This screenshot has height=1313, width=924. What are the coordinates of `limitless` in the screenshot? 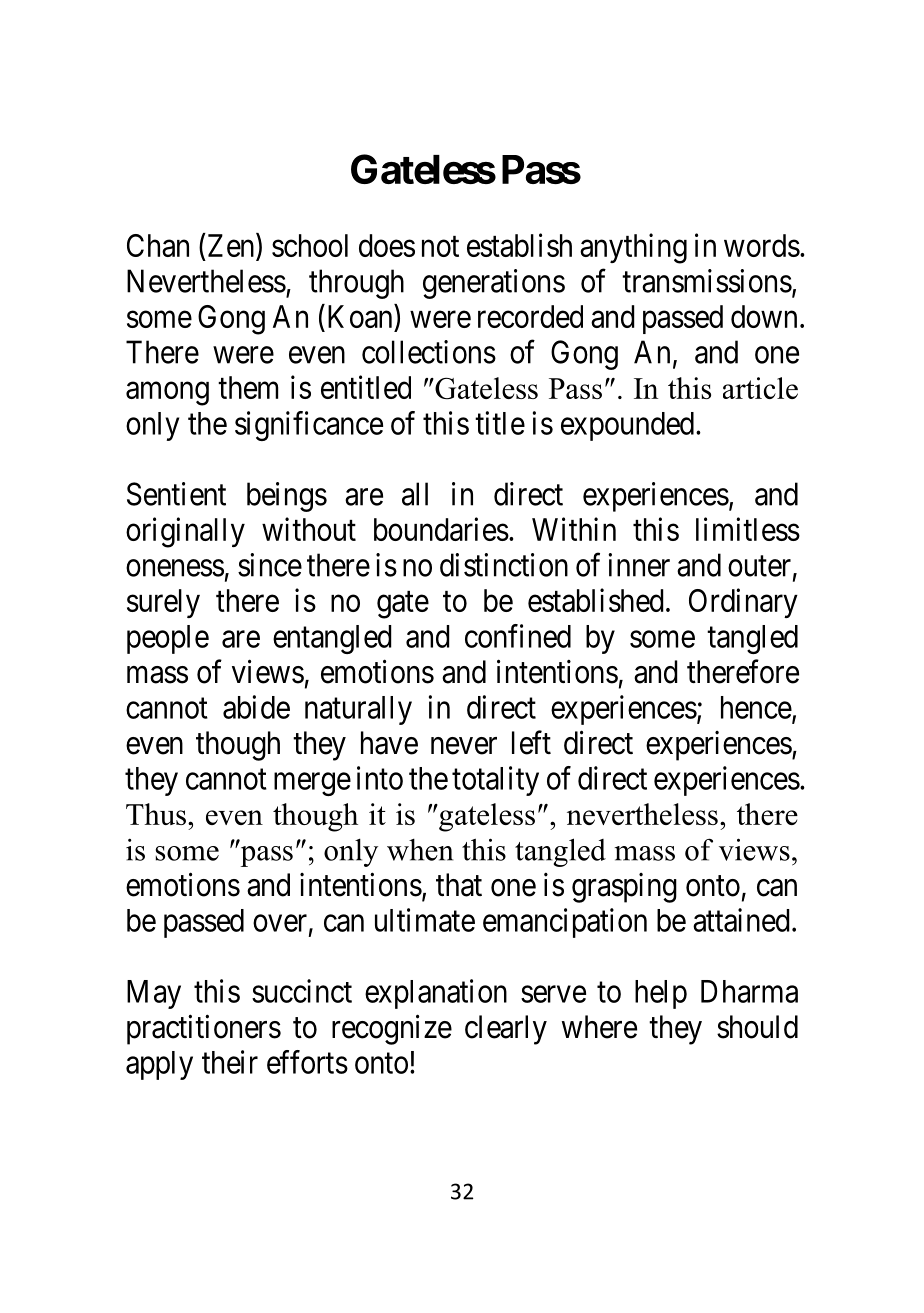 It's located at (748, 529).
